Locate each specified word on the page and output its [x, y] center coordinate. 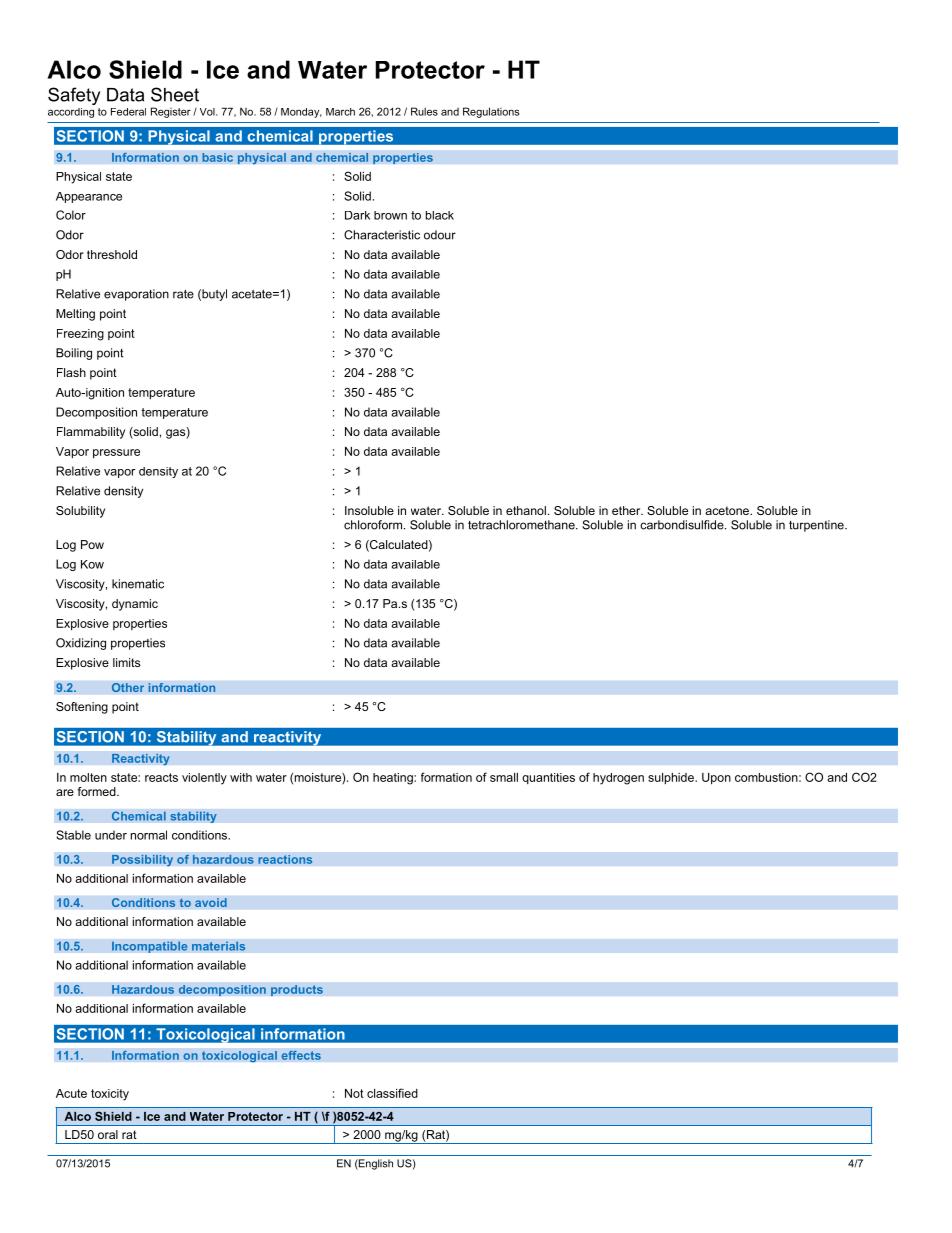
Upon [716, 779]
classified [392, 1093]
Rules [424, 111]
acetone [728, 510]
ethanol [526, 510]
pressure [116, 454]
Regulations [491, 112]
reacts [161, 777]
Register [171, 112]
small [504, 777]
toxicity [110, 1095]
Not [354, 1093]
